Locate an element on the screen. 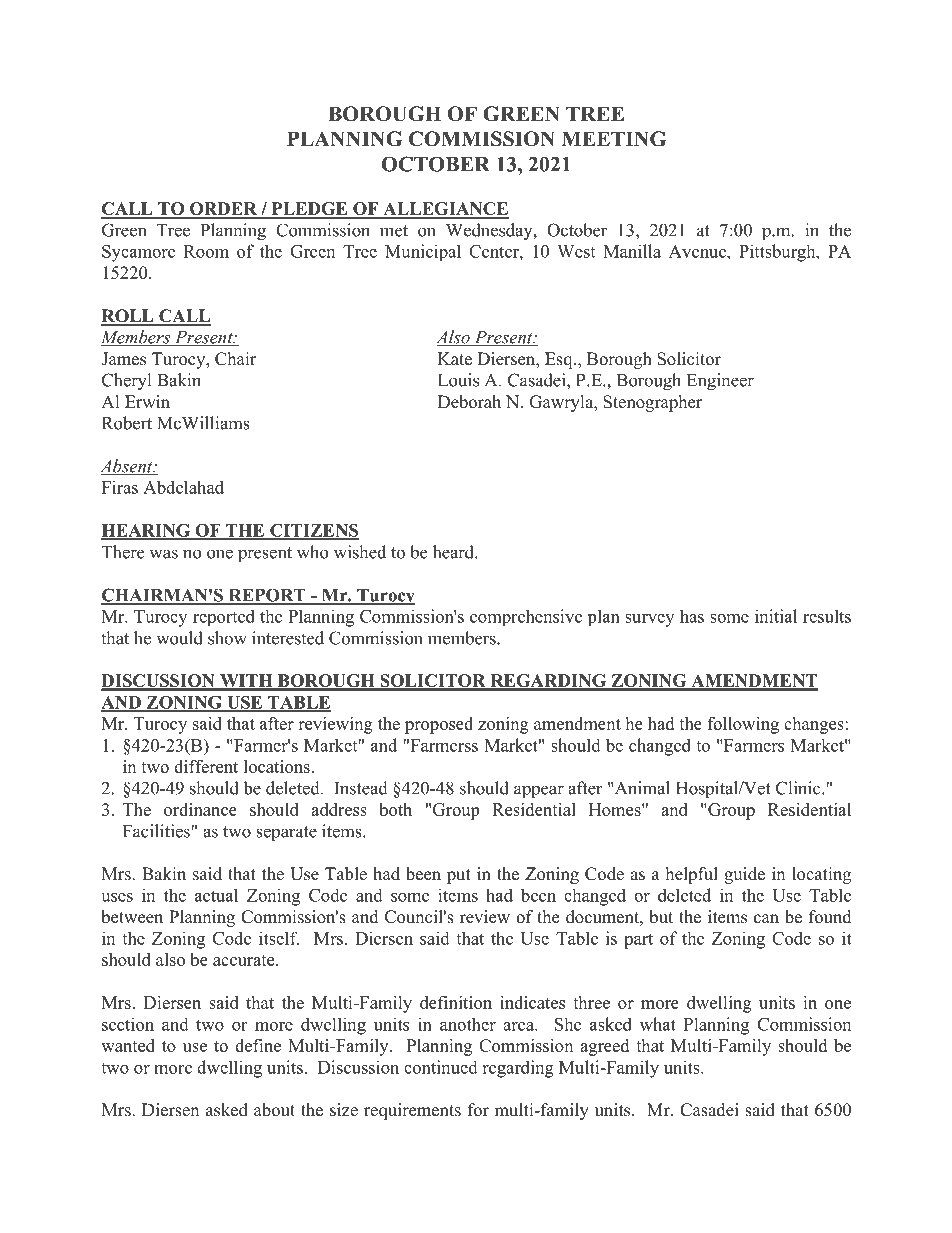 This screenshot has width=952, height=1233. would is located at coordinates (179, 638).
